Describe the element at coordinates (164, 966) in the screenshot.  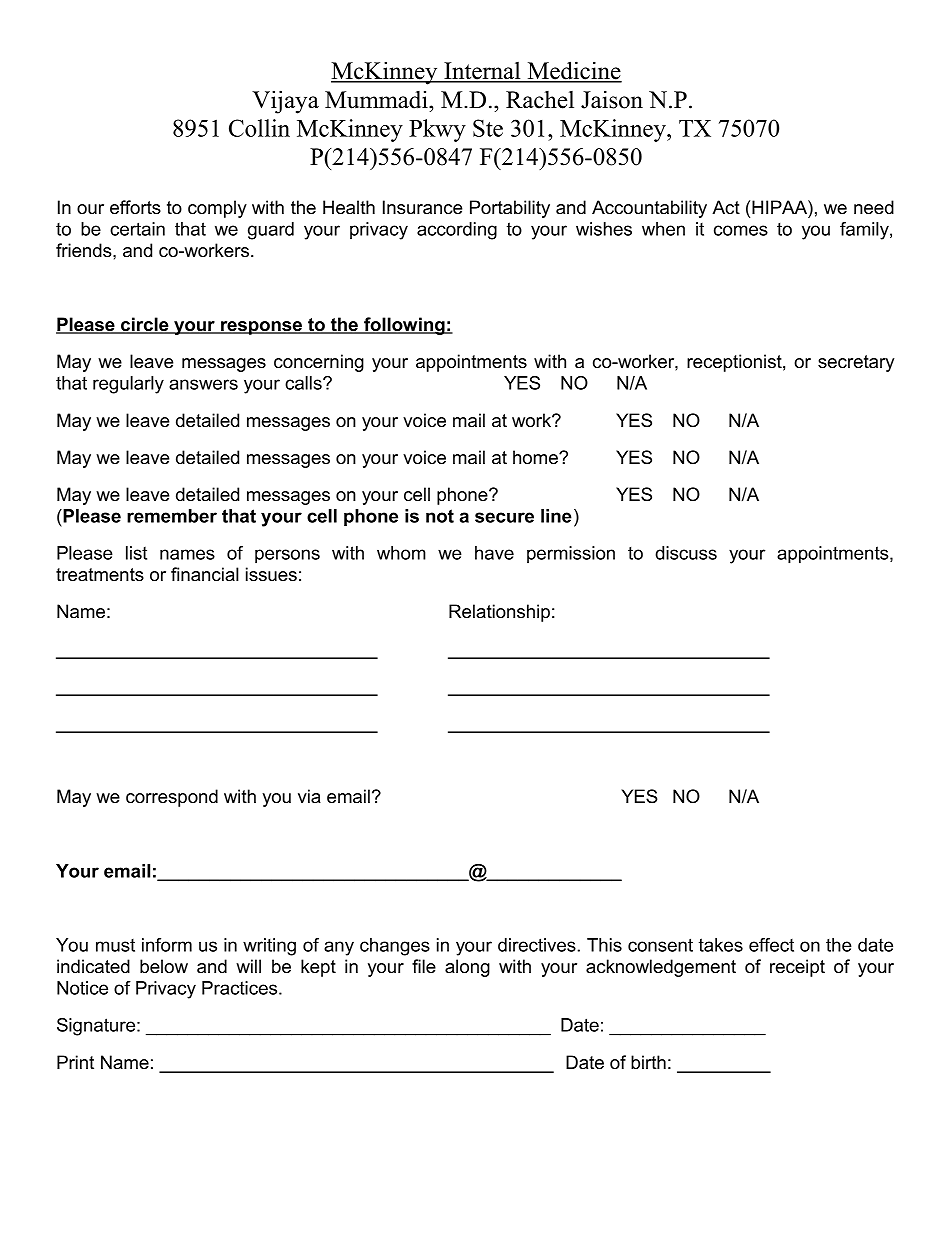
I see `below` at that location.
